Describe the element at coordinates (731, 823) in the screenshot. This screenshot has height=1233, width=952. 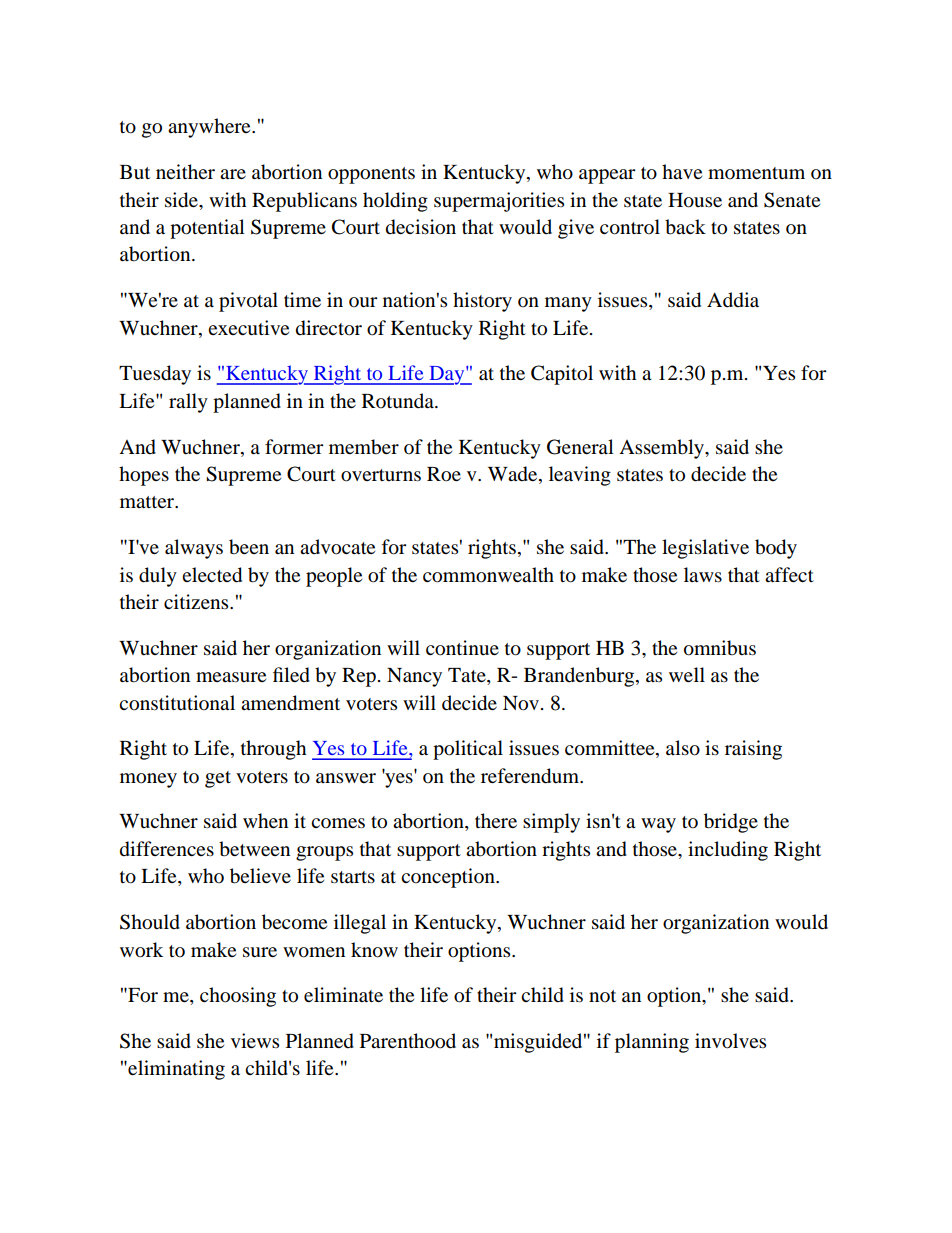
I see `bridge` at that location.
